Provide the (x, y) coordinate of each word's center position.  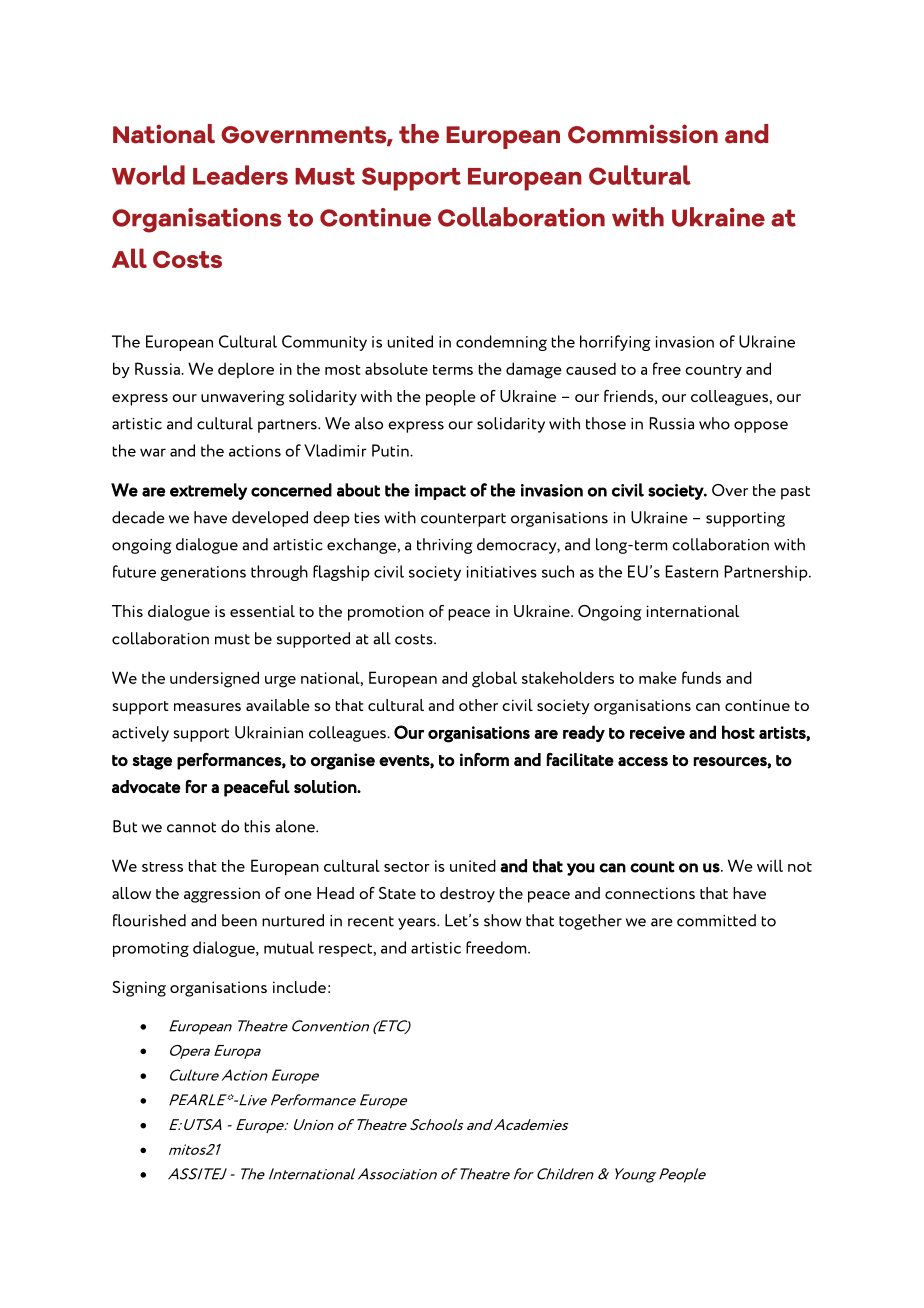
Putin (391, 450)
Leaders (240, 175)
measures (207, 707)
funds (701, 677)
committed (716, 920)
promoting (151, 949)
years (418, 924)
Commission (643, 134)
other (478, 705)
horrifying (615, 343)
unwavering (243, 398)
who (714, 423)
